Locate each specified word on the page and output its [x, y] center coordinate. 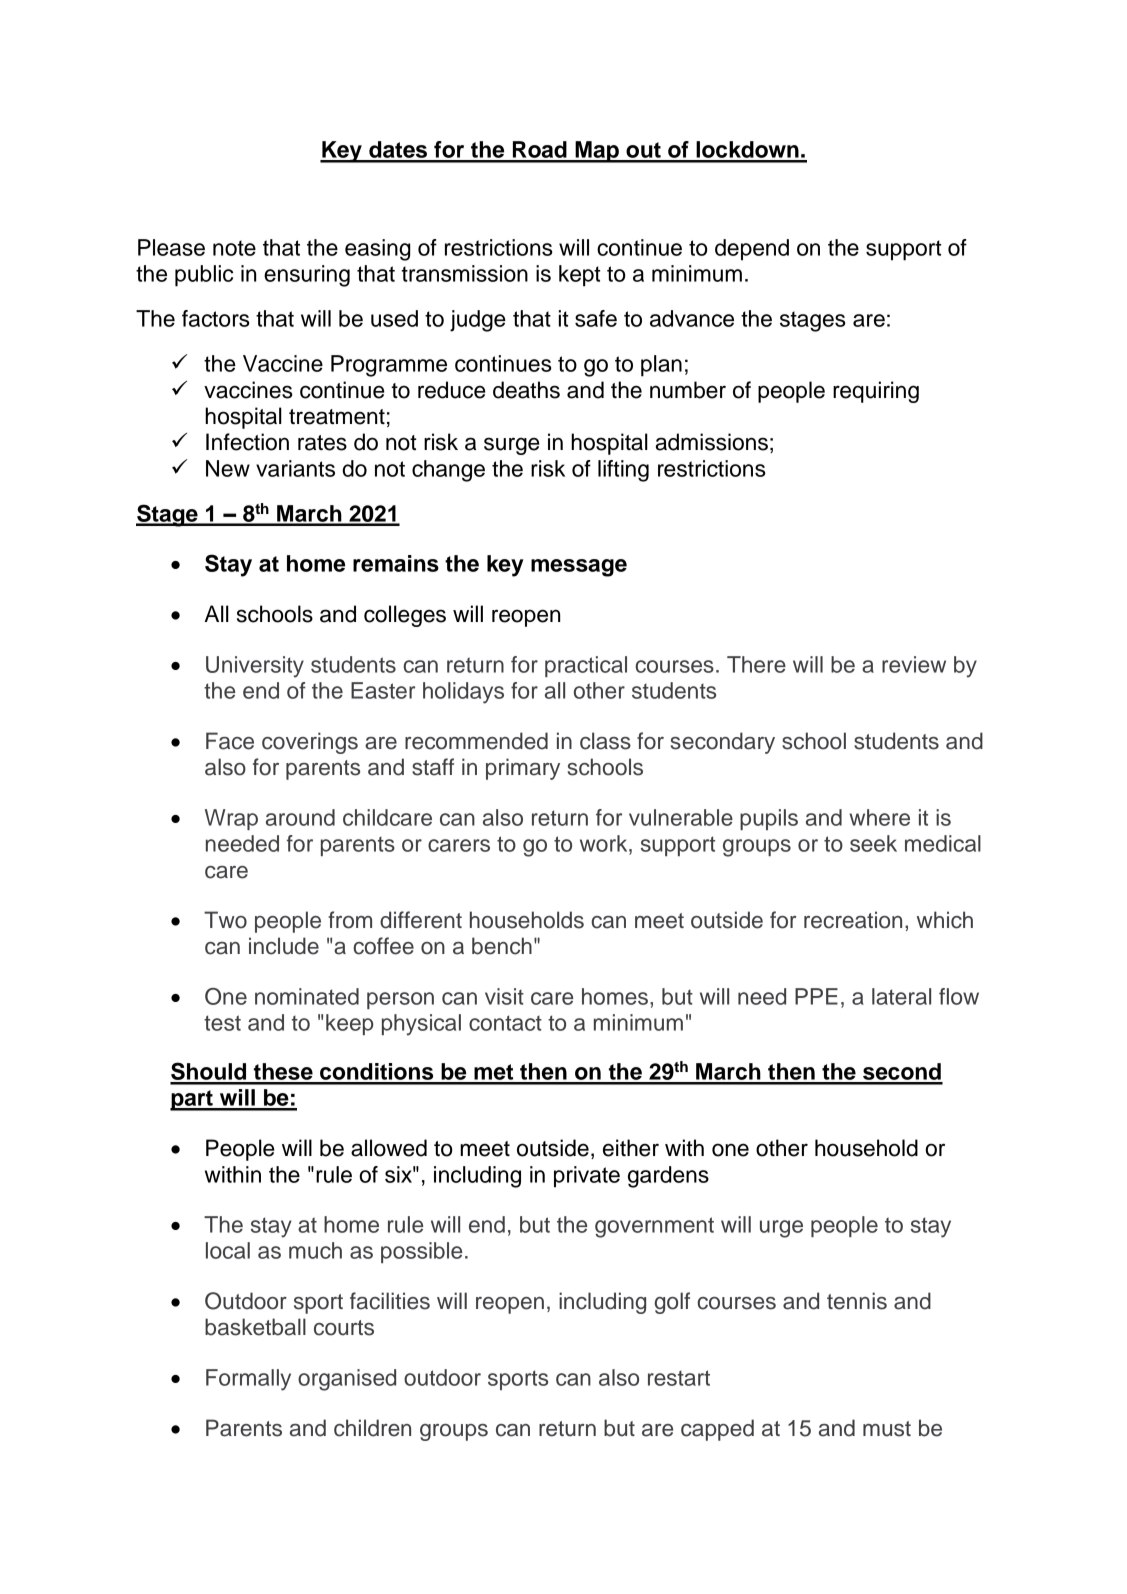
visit [504, 996]
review [914, 664]
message [579, 568]
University [255, 667]
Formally [248, 1380]
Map [597, 152]
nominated [307, 996]
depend [752, 250]
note [234, 248]
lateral [901, 996]
